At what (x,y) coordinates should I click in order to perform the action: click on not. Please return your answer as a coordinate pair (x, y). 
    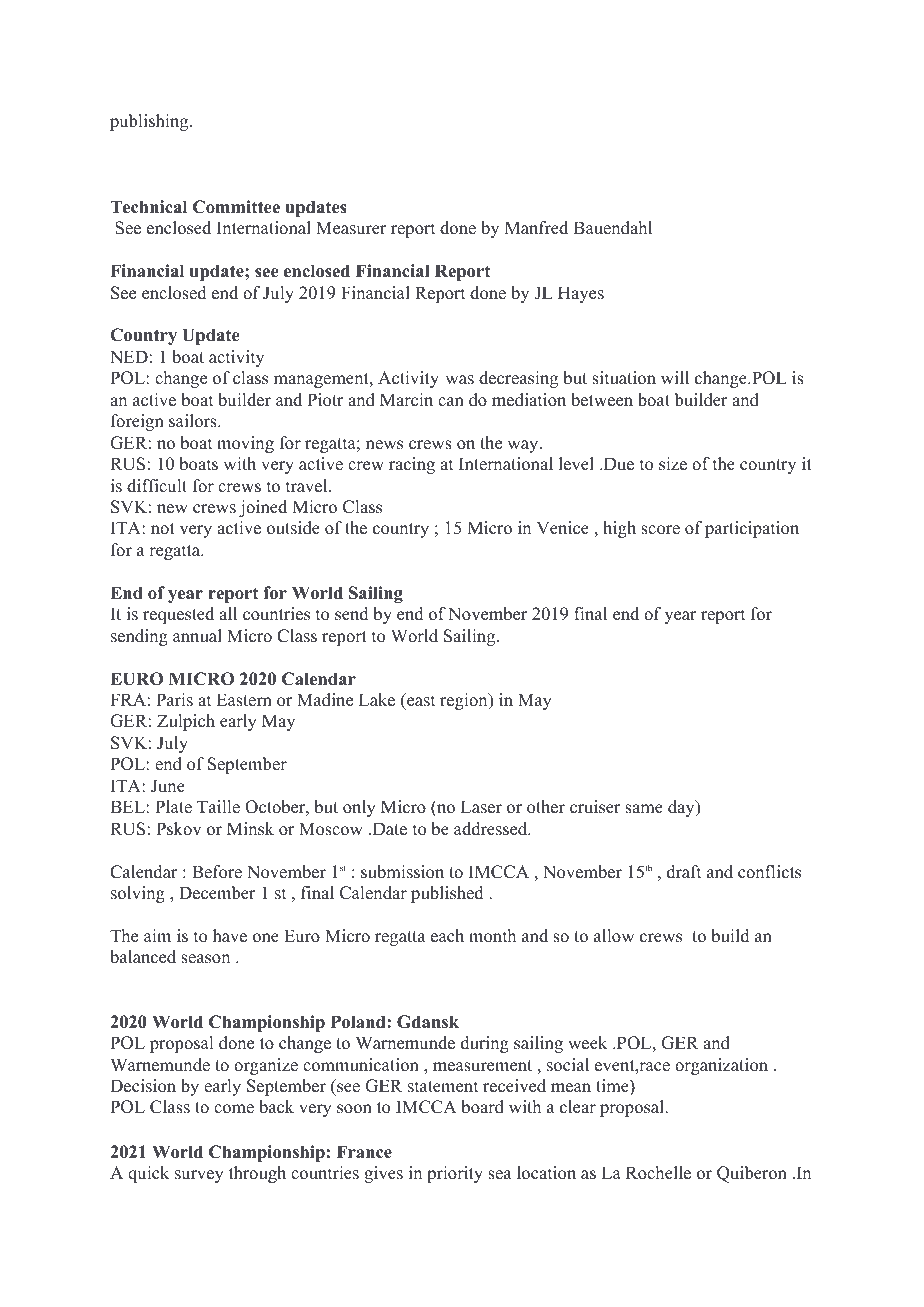
    Looking at the image, I should click on (163, 529).
